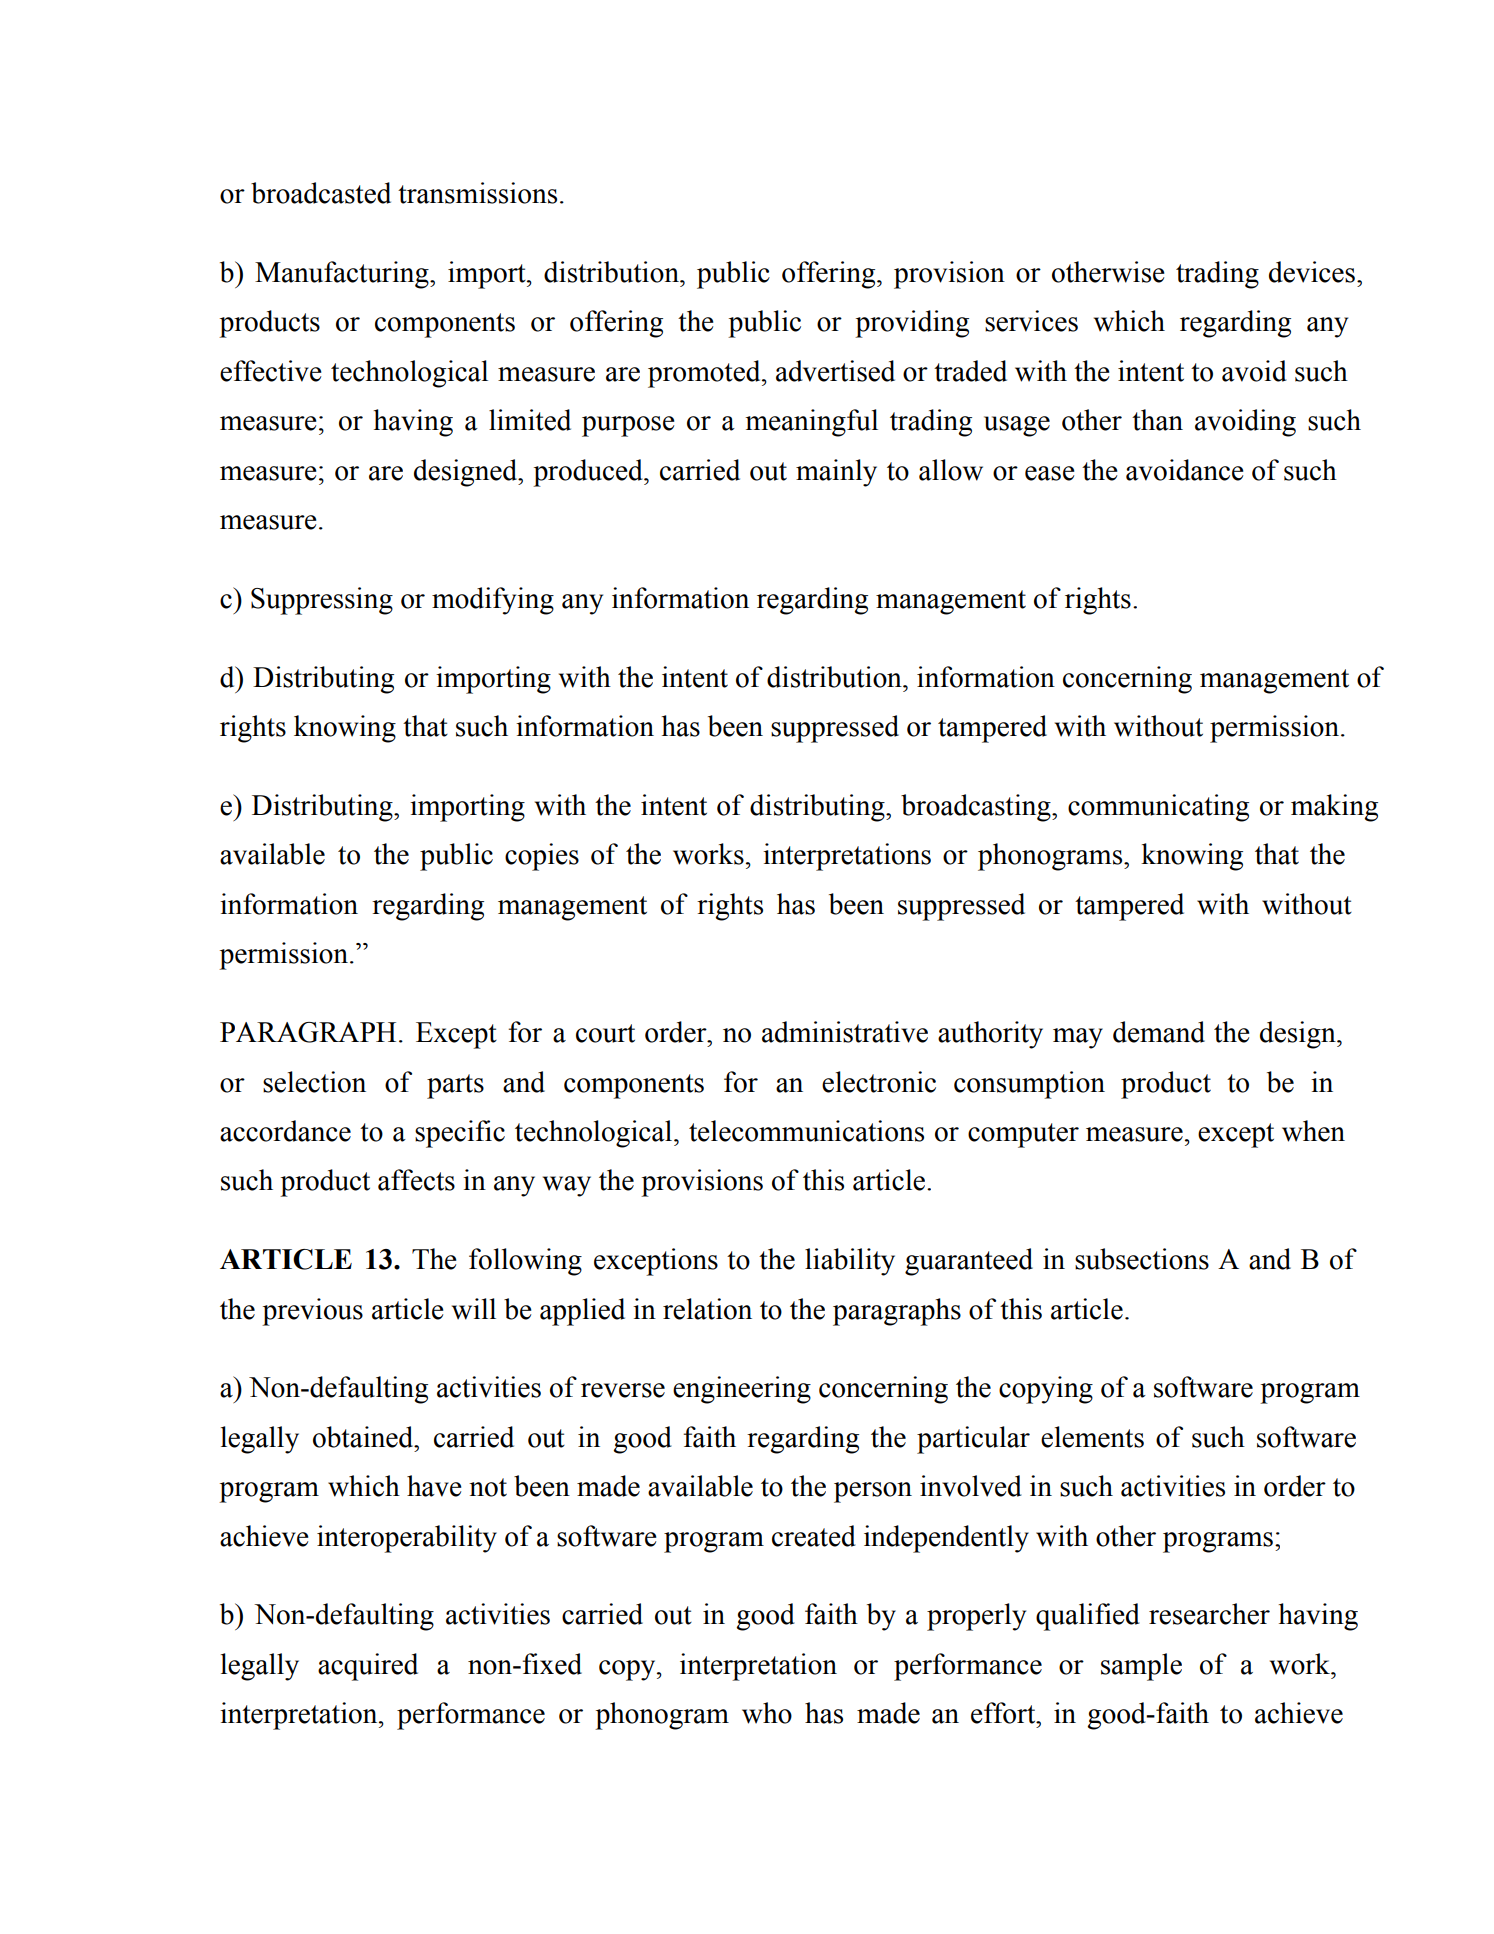 This screenshot has height=1934, width=1494. I want to click on telecommunications, so click(806, 1131).
